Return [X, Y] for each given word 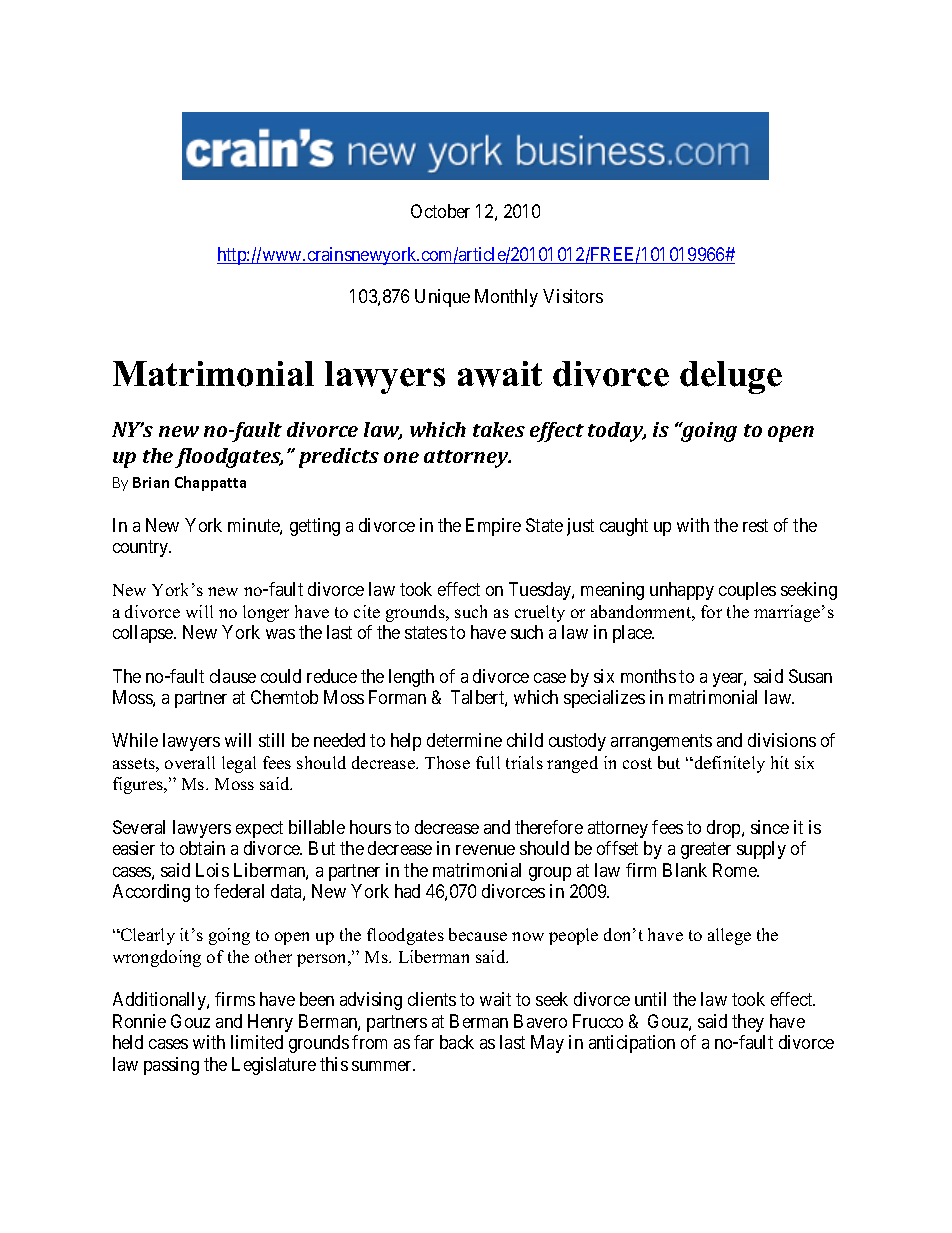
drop [725, 829]
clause [233, 676]
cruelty [540, 613]
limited [257, 1042]
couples [747, 591]
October [440, 211]
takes [499, 429]
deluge [731, 377]
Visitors [573, 296]
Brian [151, 482]
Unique [442, 298]
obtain [202, 848]
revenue [485, 850]
